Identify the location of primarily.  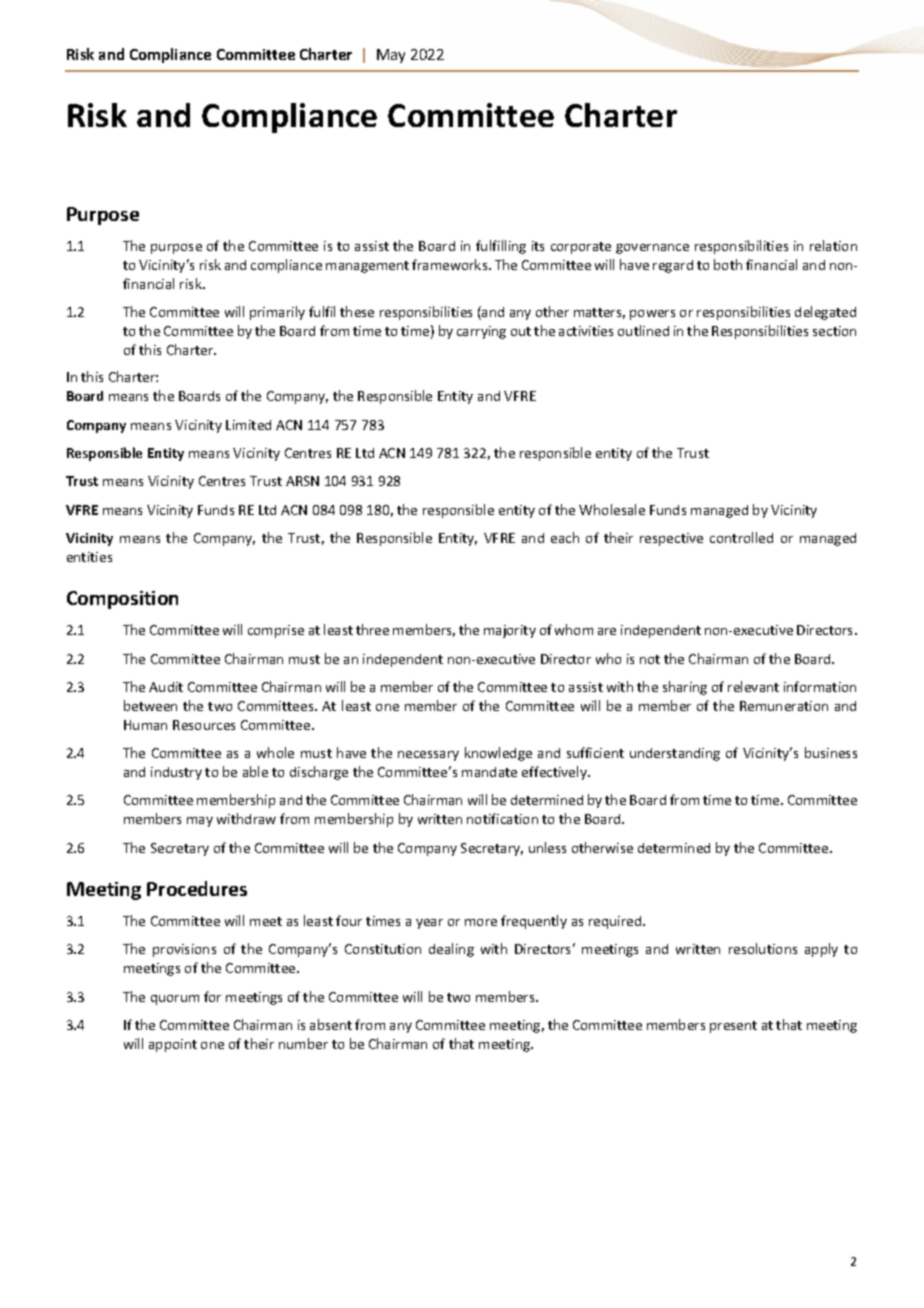
(277, 313).
